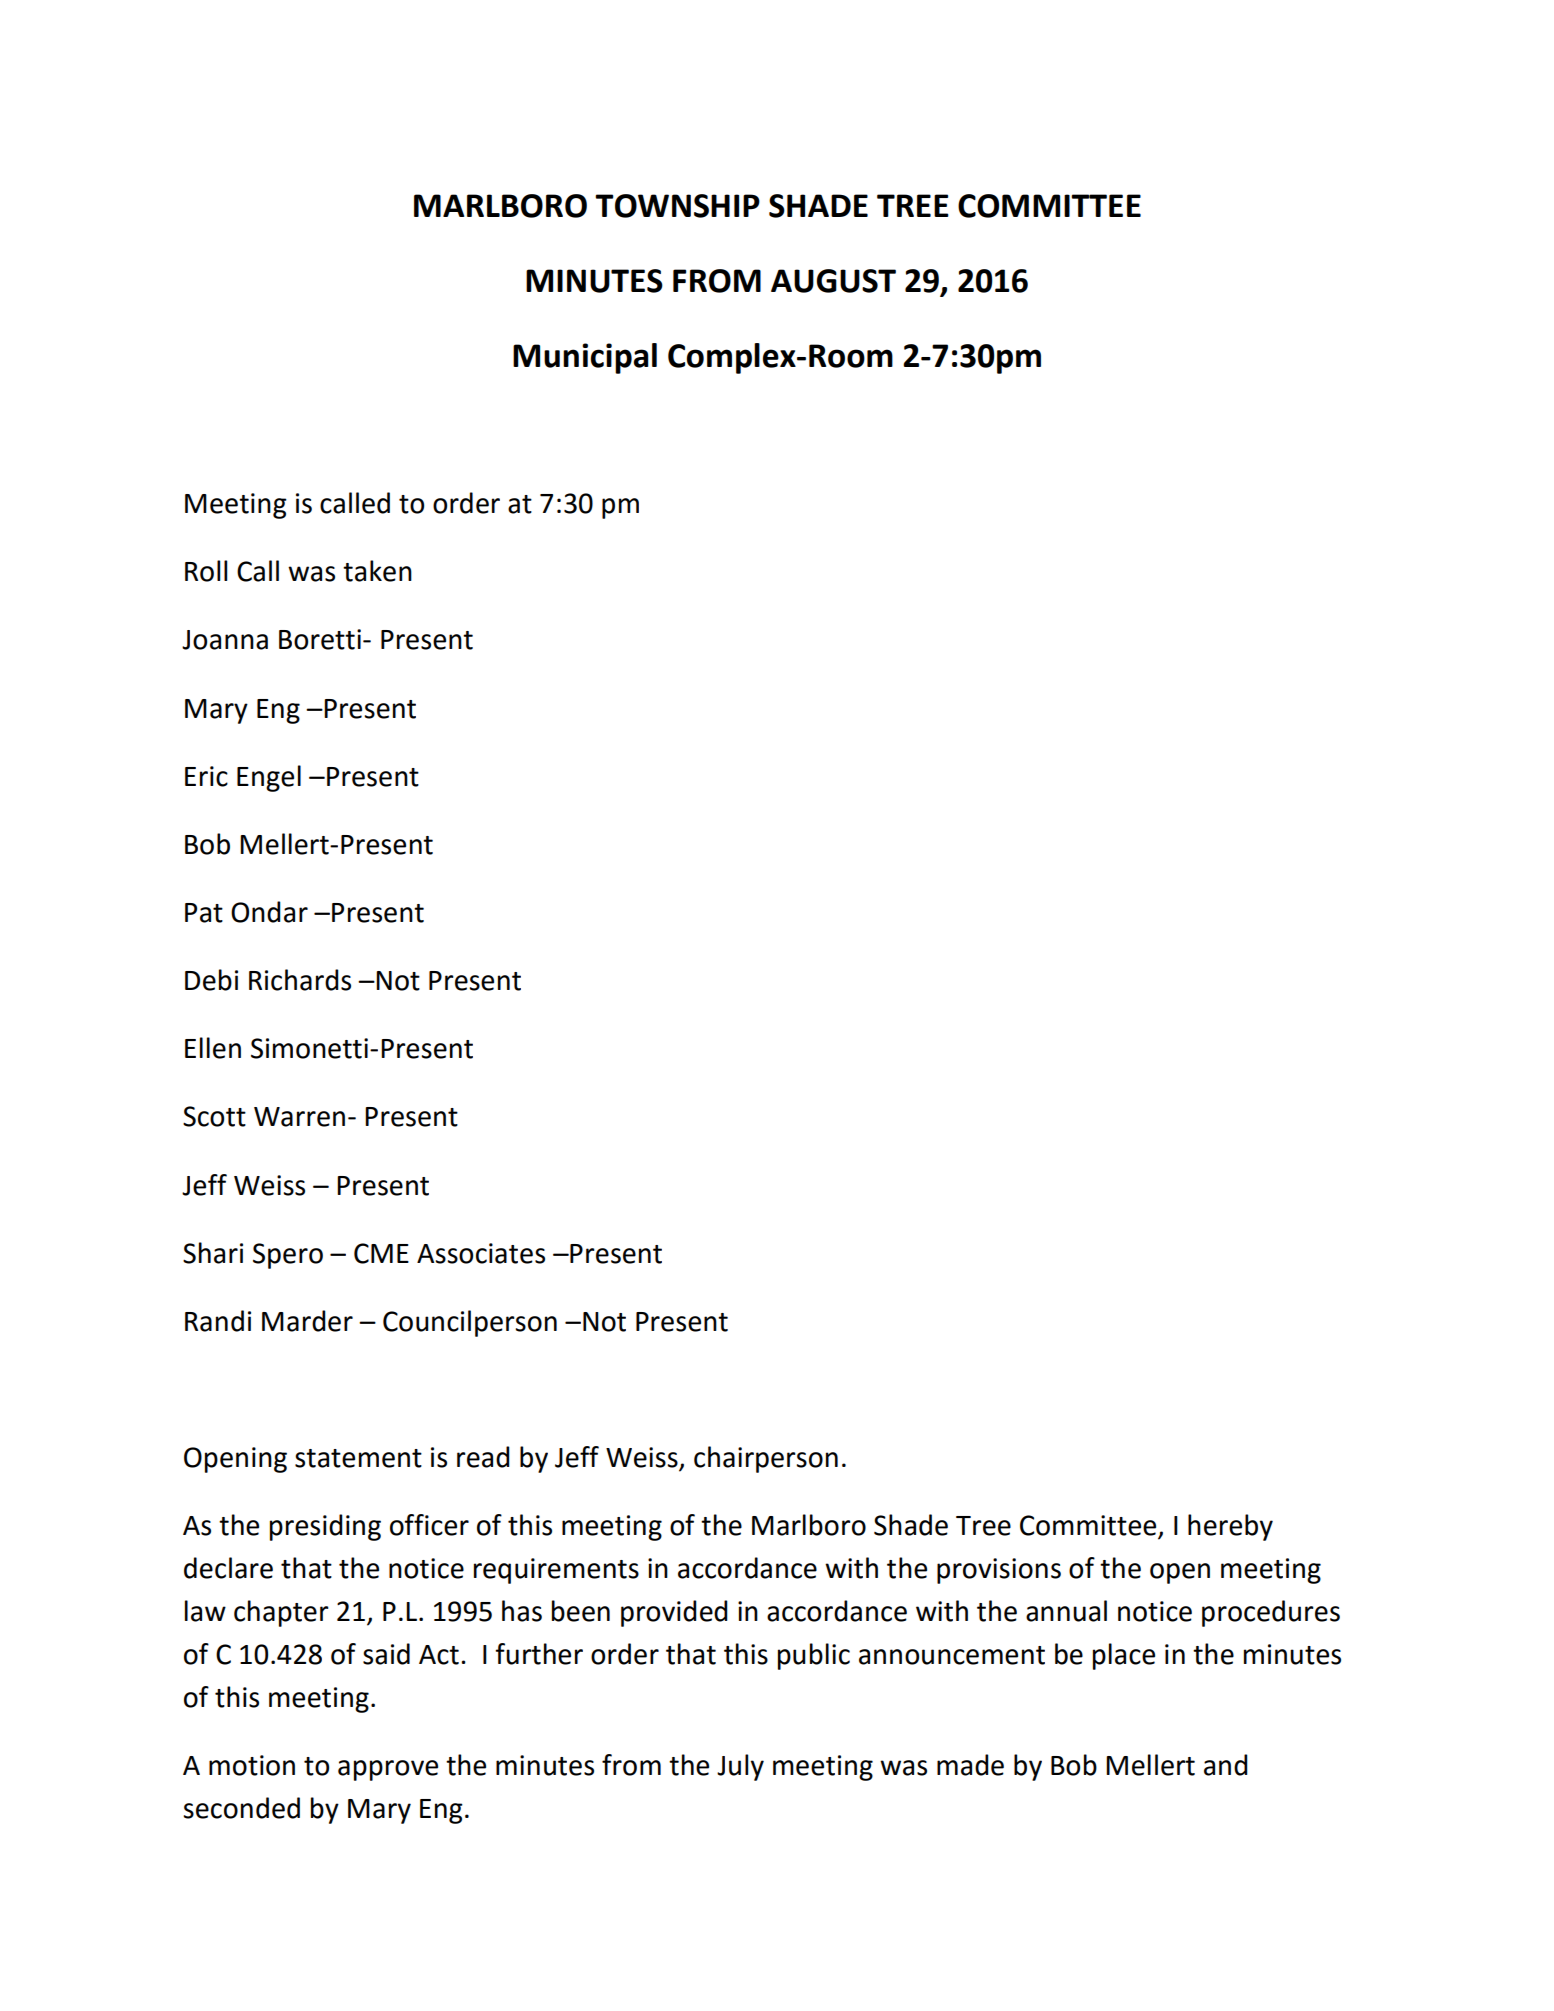 The width and height of the screenshot is (1554, 2011). Describe the element at coordinates (585, 358) in the screenshot. I see `Municipal` at that location.
